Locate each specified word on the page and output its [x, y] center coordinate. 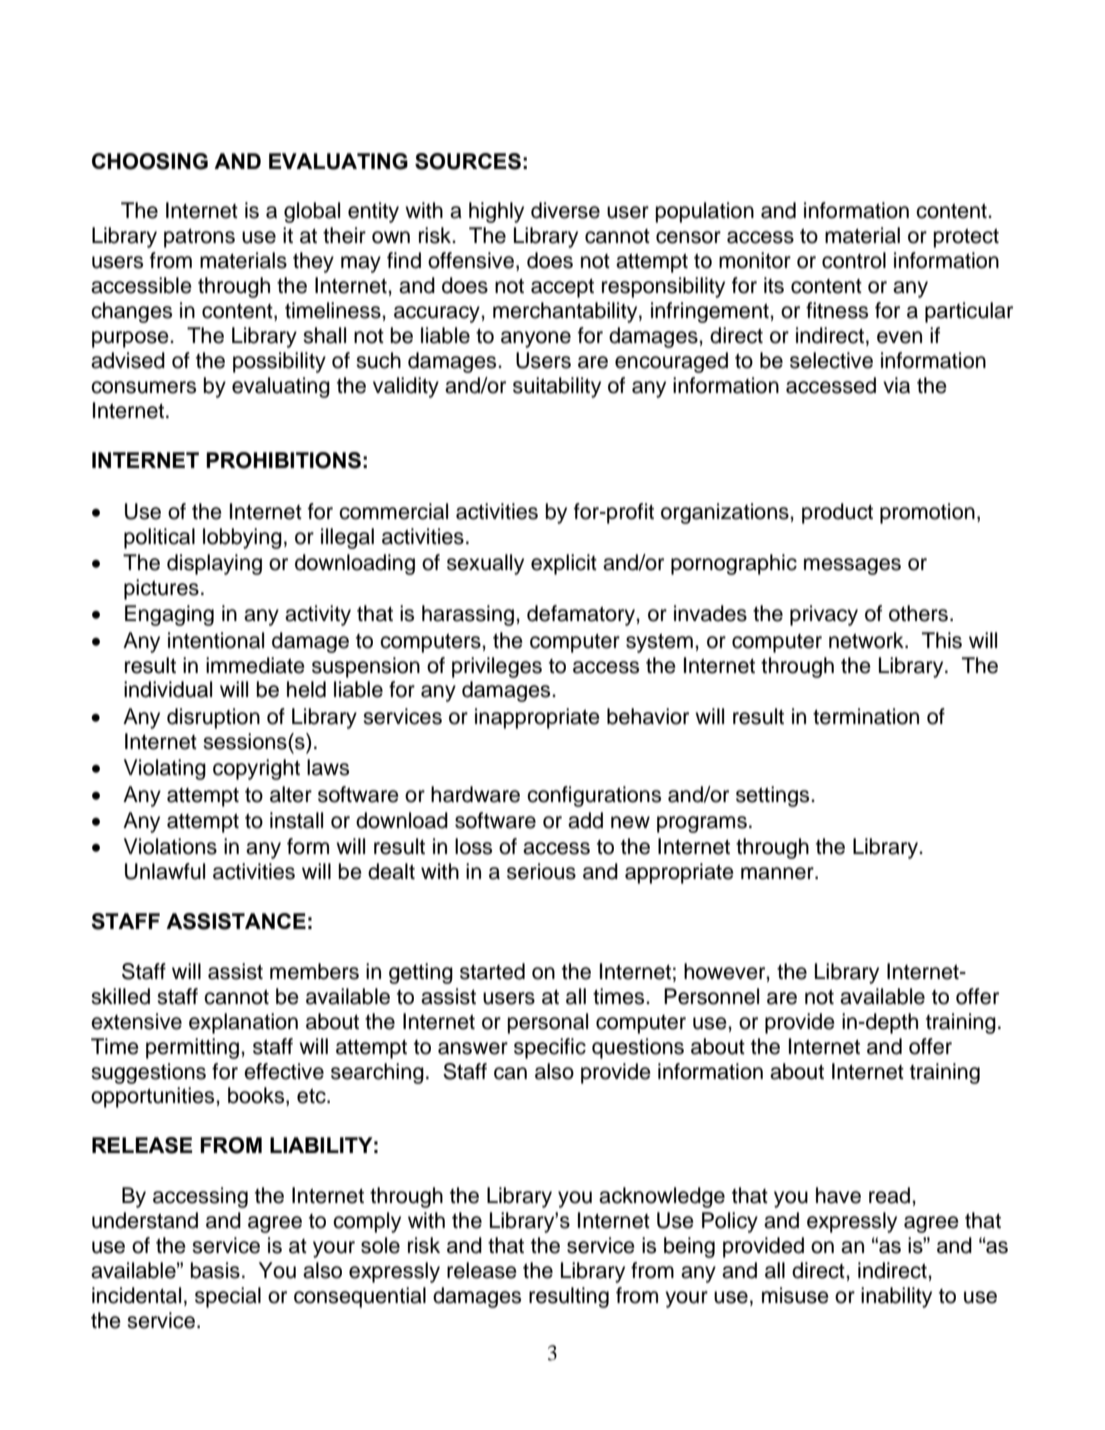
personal [548, 1023]
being [689, 1247]
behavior [648, 716]
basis [215, 1270]
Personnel [711, 996]
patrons [199, 238]
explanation [243, 1023]
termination [866, 716]
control [854, 260]
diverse [565, 210]
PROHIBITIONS [283, 460]
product [837, 513]
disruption [213, 718]
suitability [557, 387]
